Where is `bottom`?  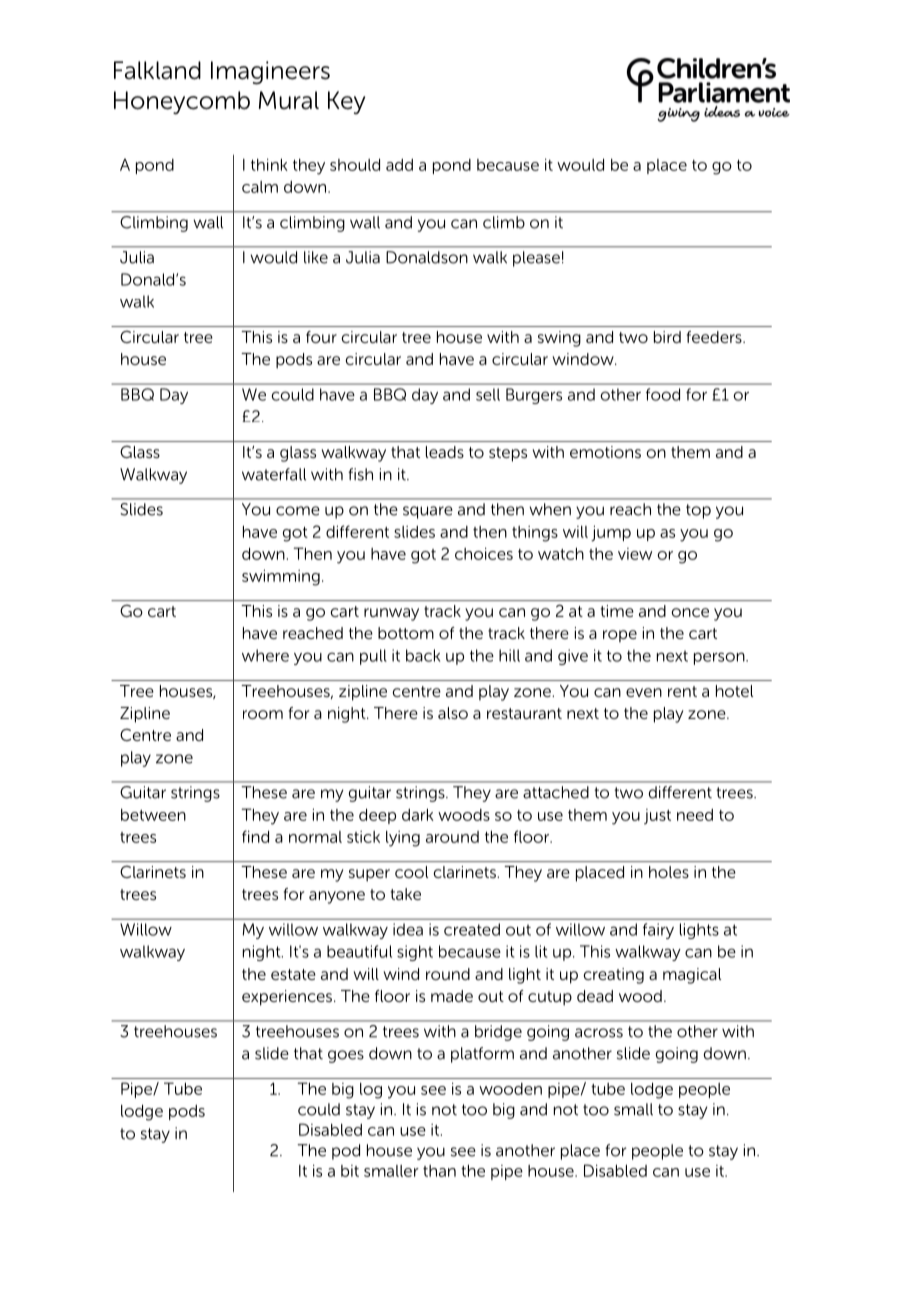
bottom is located at coordinates (406, 633).
